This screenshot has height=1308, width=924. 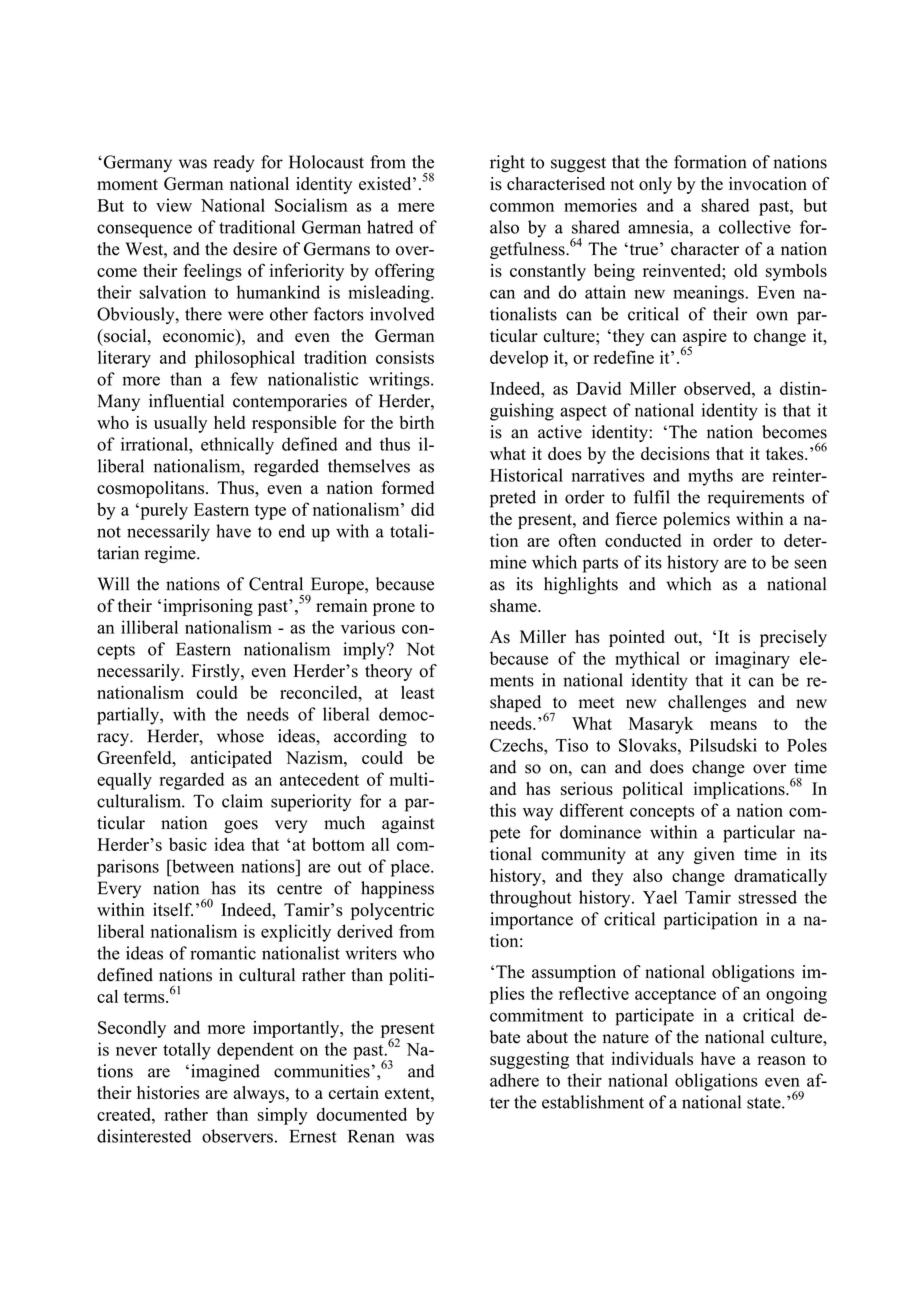 I want to click on purely, so click(x=163, y=511).
